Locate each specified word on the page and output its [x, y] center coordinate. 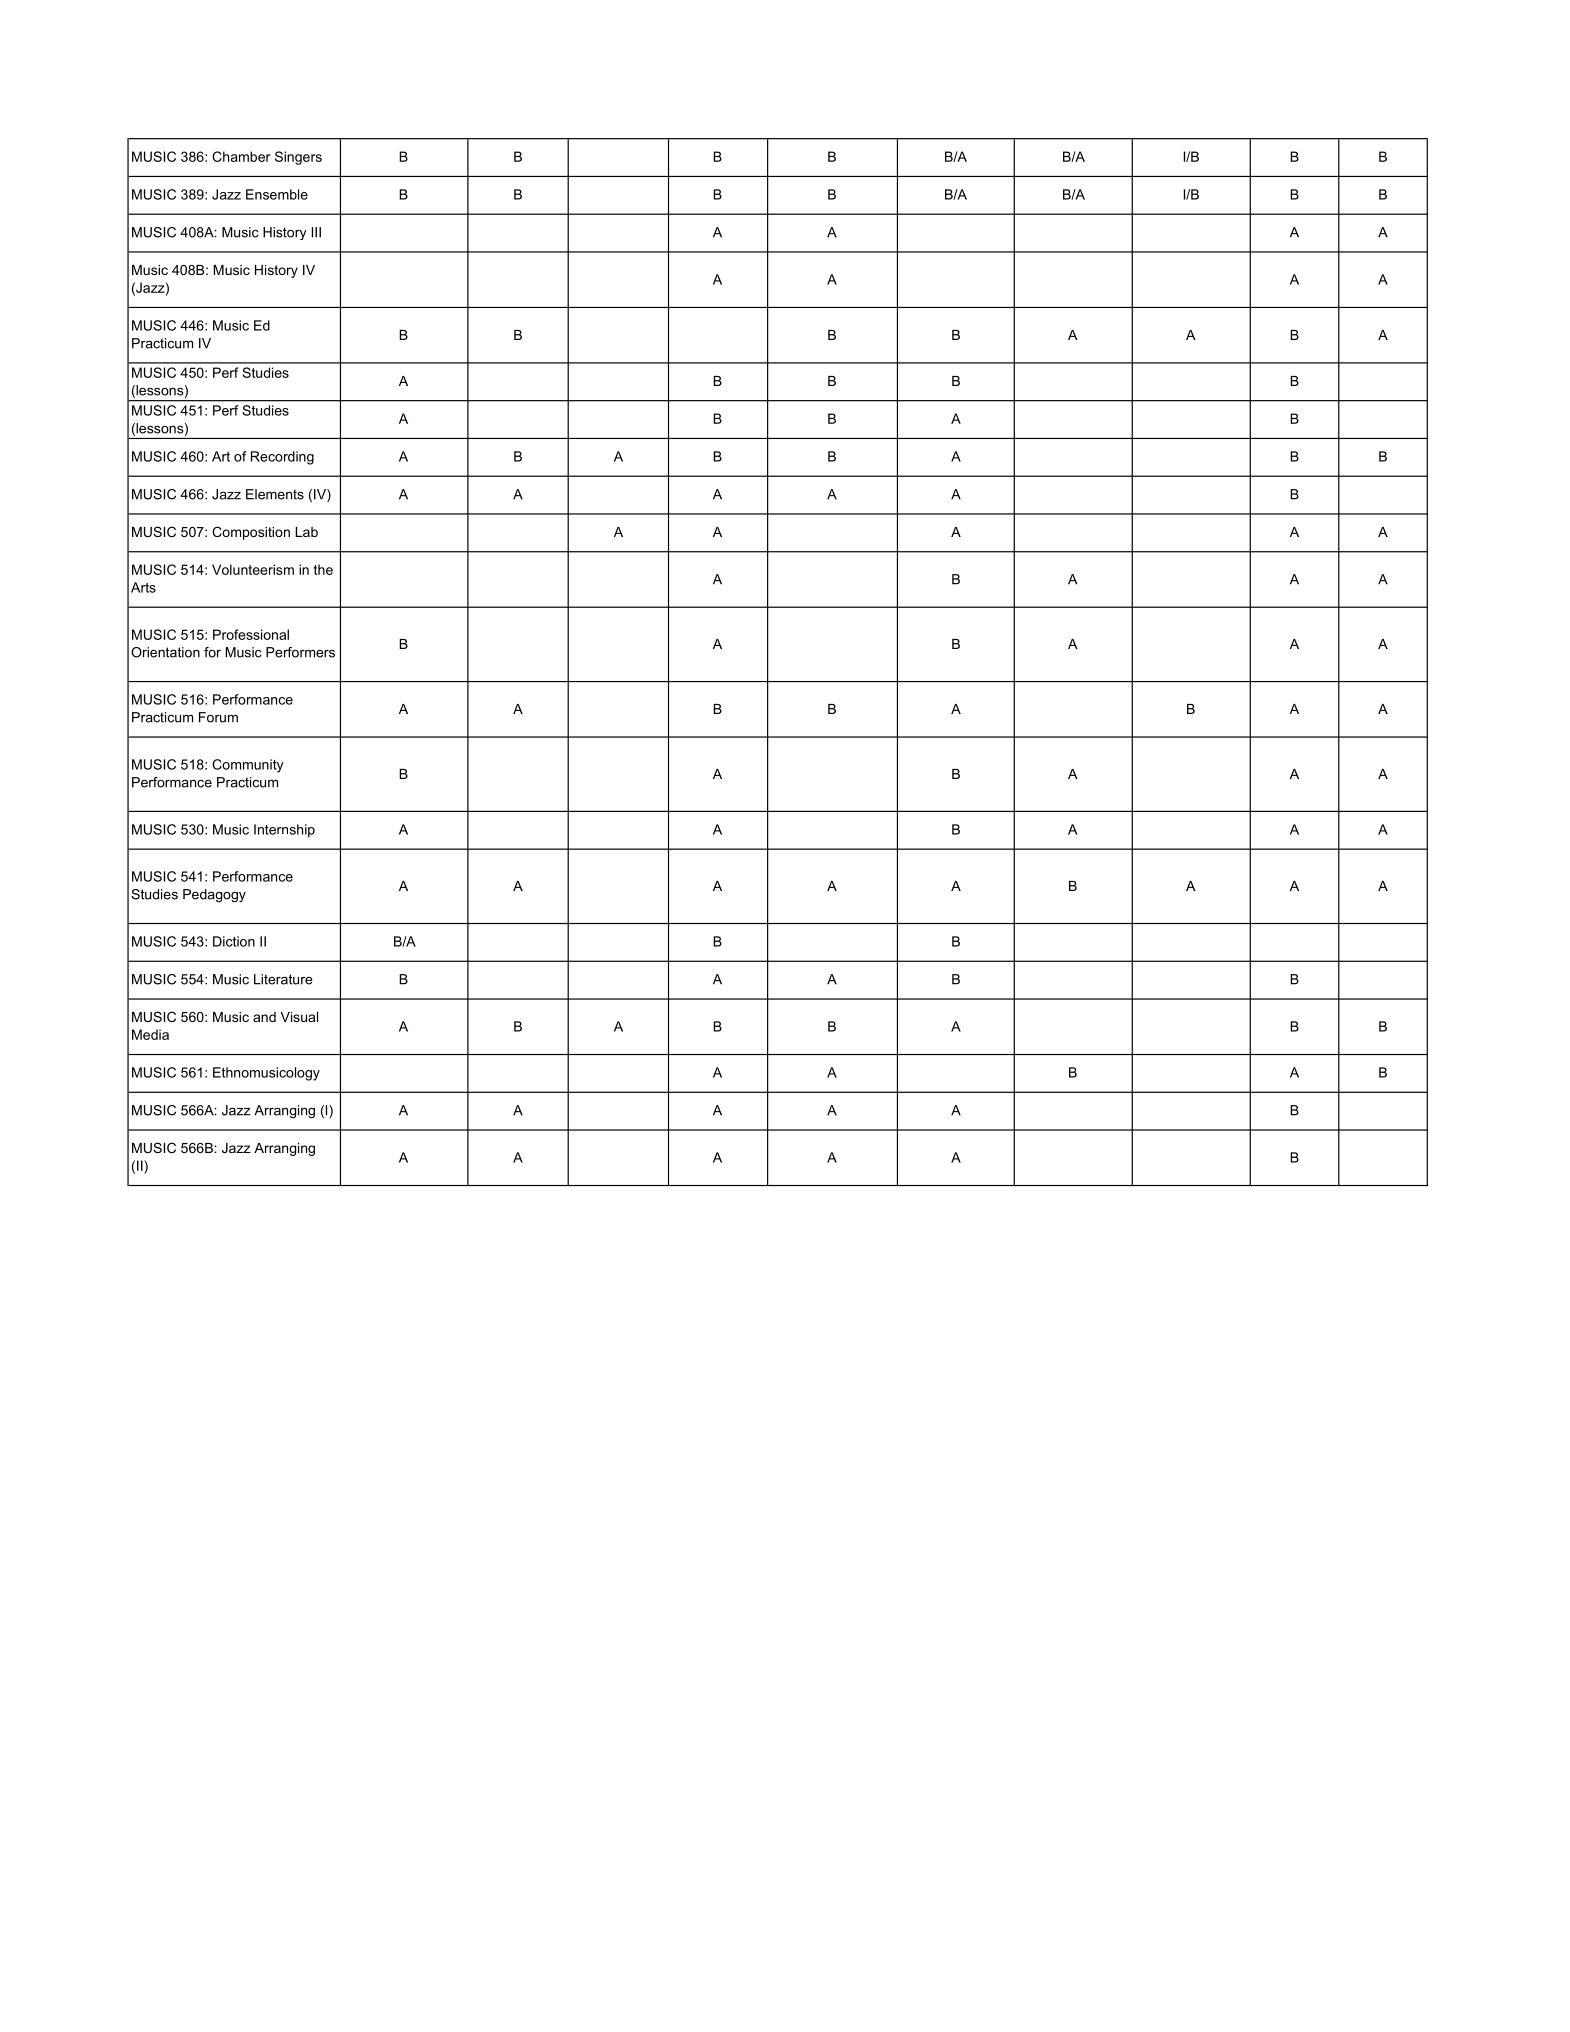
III [316, 232]
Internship [284, 831]
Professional [251, 634]
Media [150, 1034]
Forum [218, 717]
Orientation [165, 652]
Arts [143, 587]
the [323, 569]
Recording [282, 458]
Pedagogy [214, 896]
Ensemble [277, 194]
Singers [298, 158]
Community [248, 766]
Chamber [241, 156]
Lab [306, 532]
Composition [251, 533]
